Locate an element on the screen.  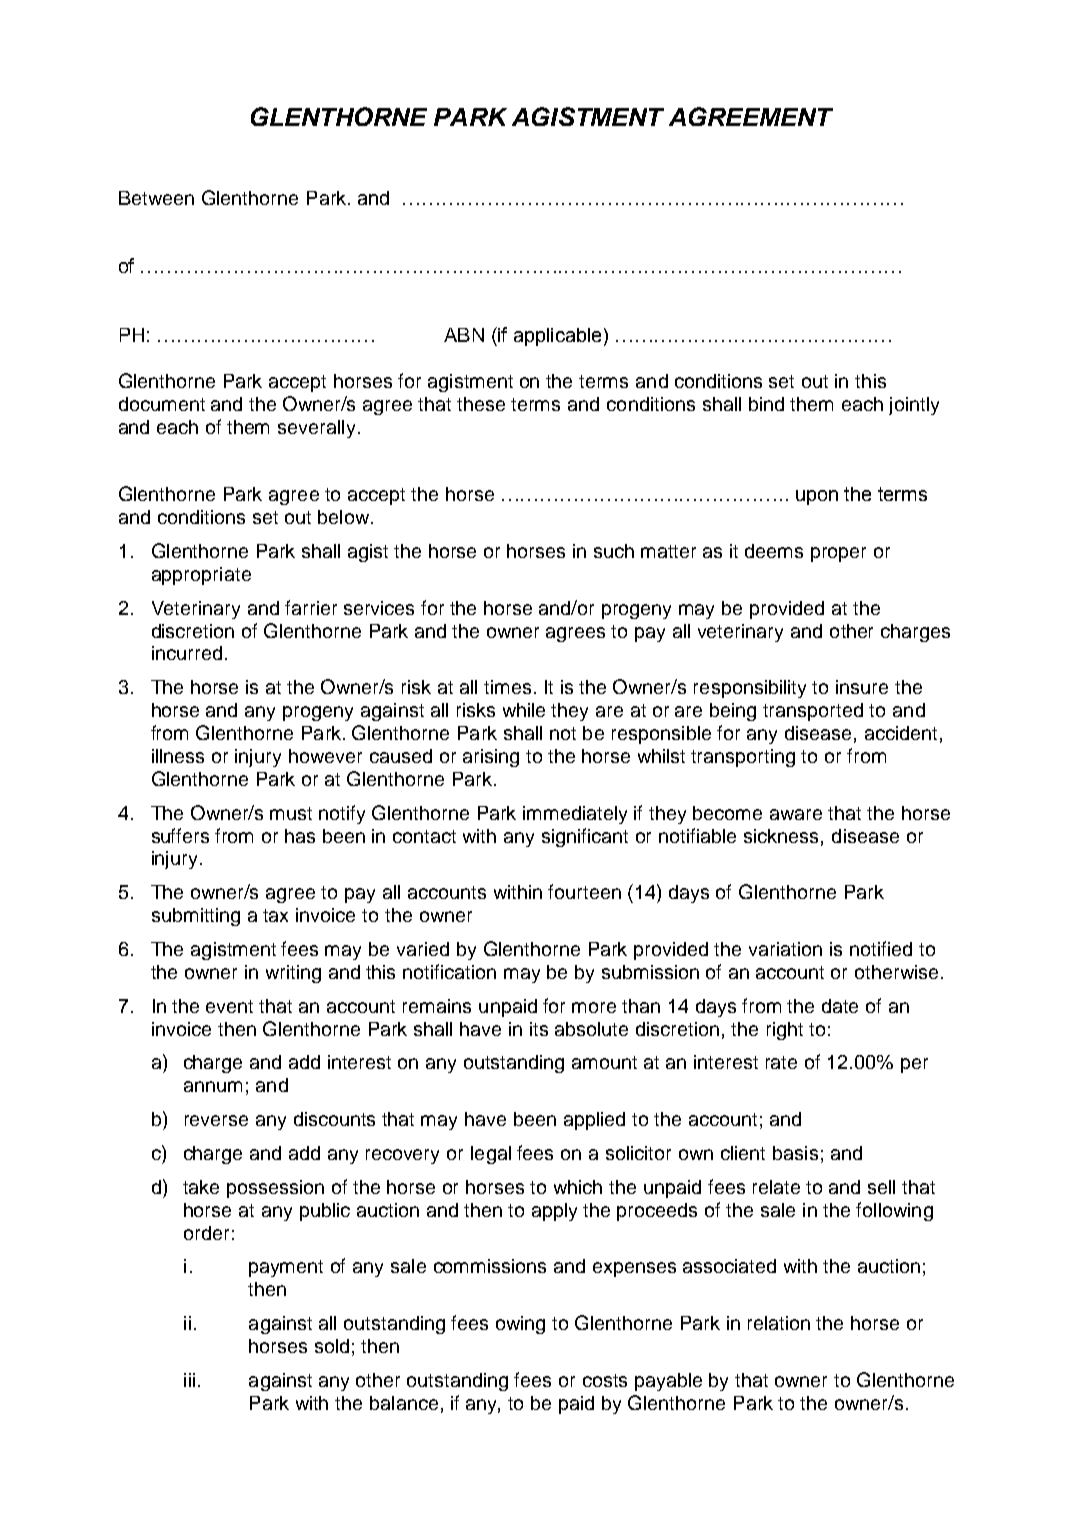
must is located at coordinates (291, 813).
